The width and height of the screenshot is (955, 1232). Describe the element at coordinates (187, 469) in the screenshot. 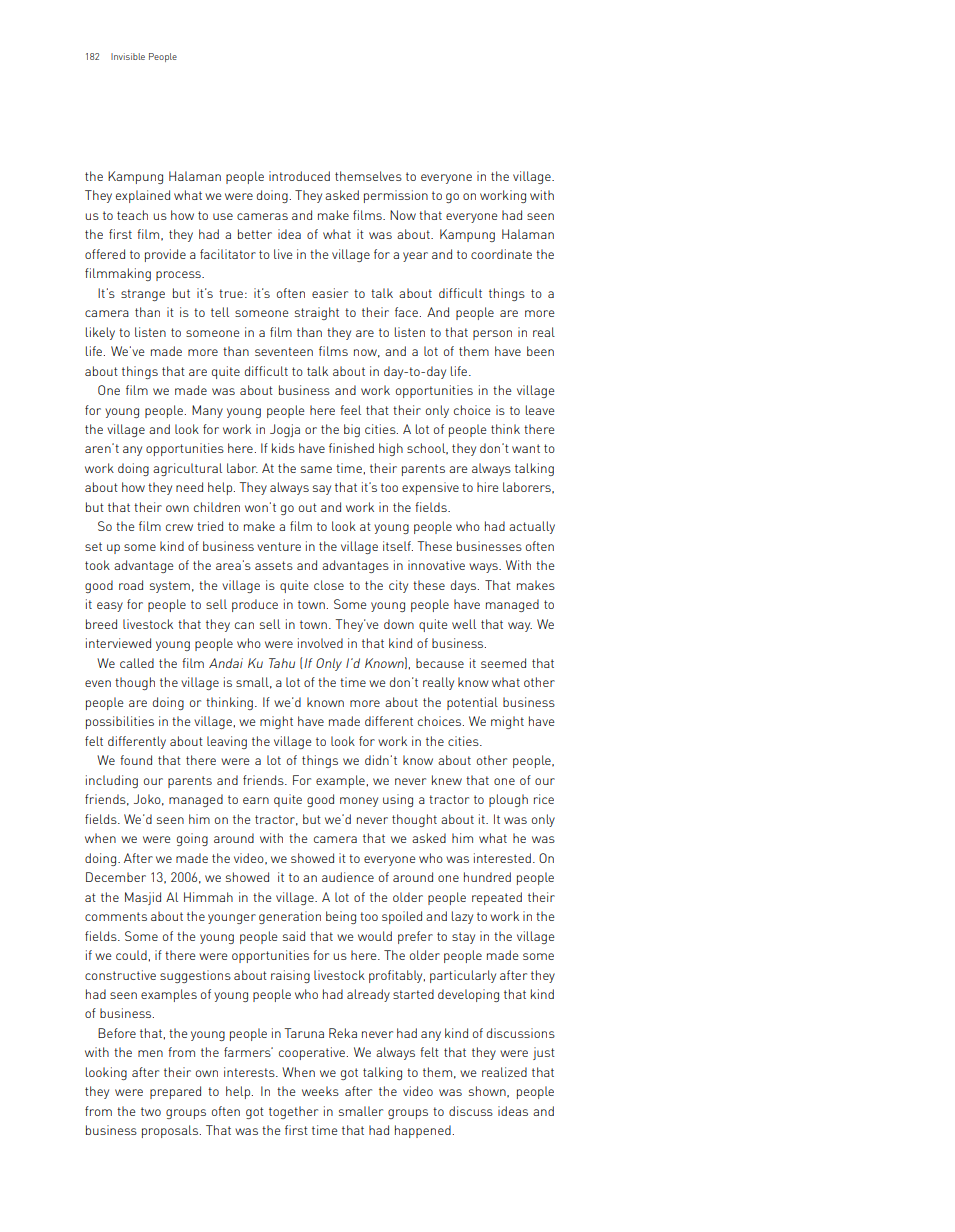

I see `agricultural` at that location.
